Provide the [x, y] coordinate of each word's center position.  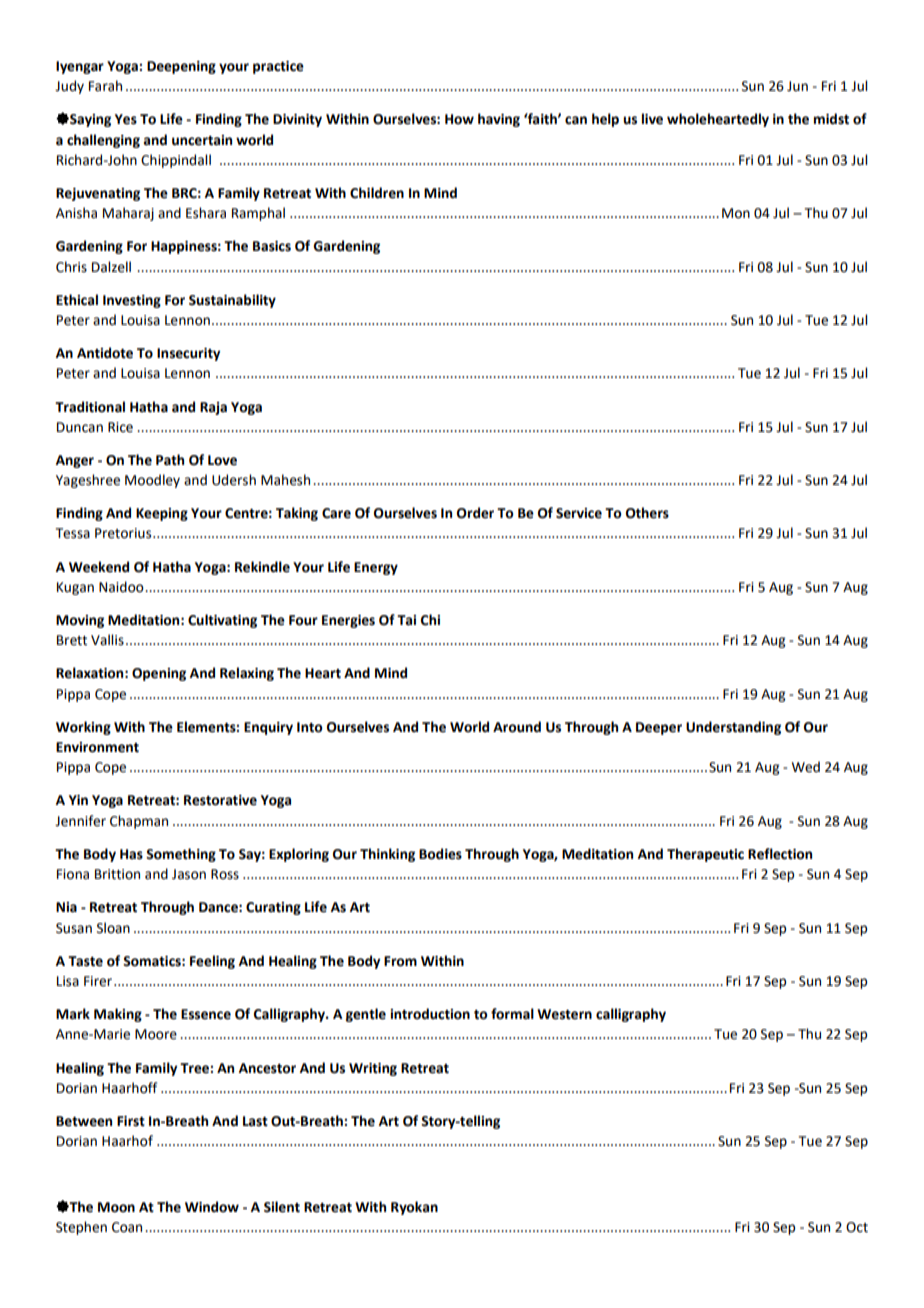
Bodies [440, 854]
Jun [797, 86]
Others [647, 513]
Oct [857, 1227]
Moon [116, 1207]
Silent [282, 1207]
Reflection [780, 854]
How [459, 119]
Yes [126, 119]
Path [170, 460]
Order [475, 513]
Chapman [139, 822]
